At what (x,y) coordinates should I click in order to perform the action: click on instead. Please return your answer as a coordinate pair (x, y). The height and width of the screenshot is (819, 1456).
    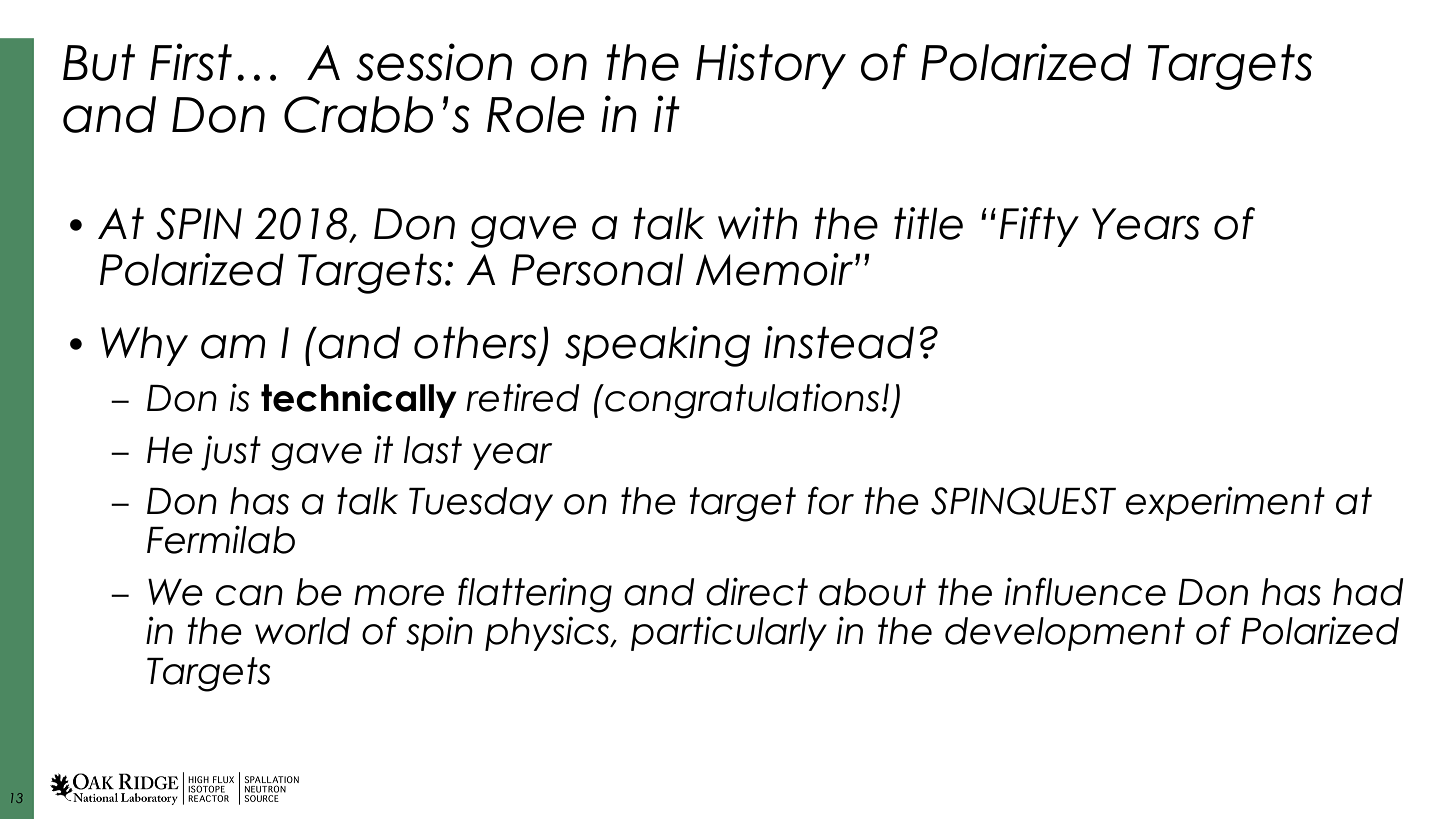
    Looking at the image, I should click on (839, 342).
